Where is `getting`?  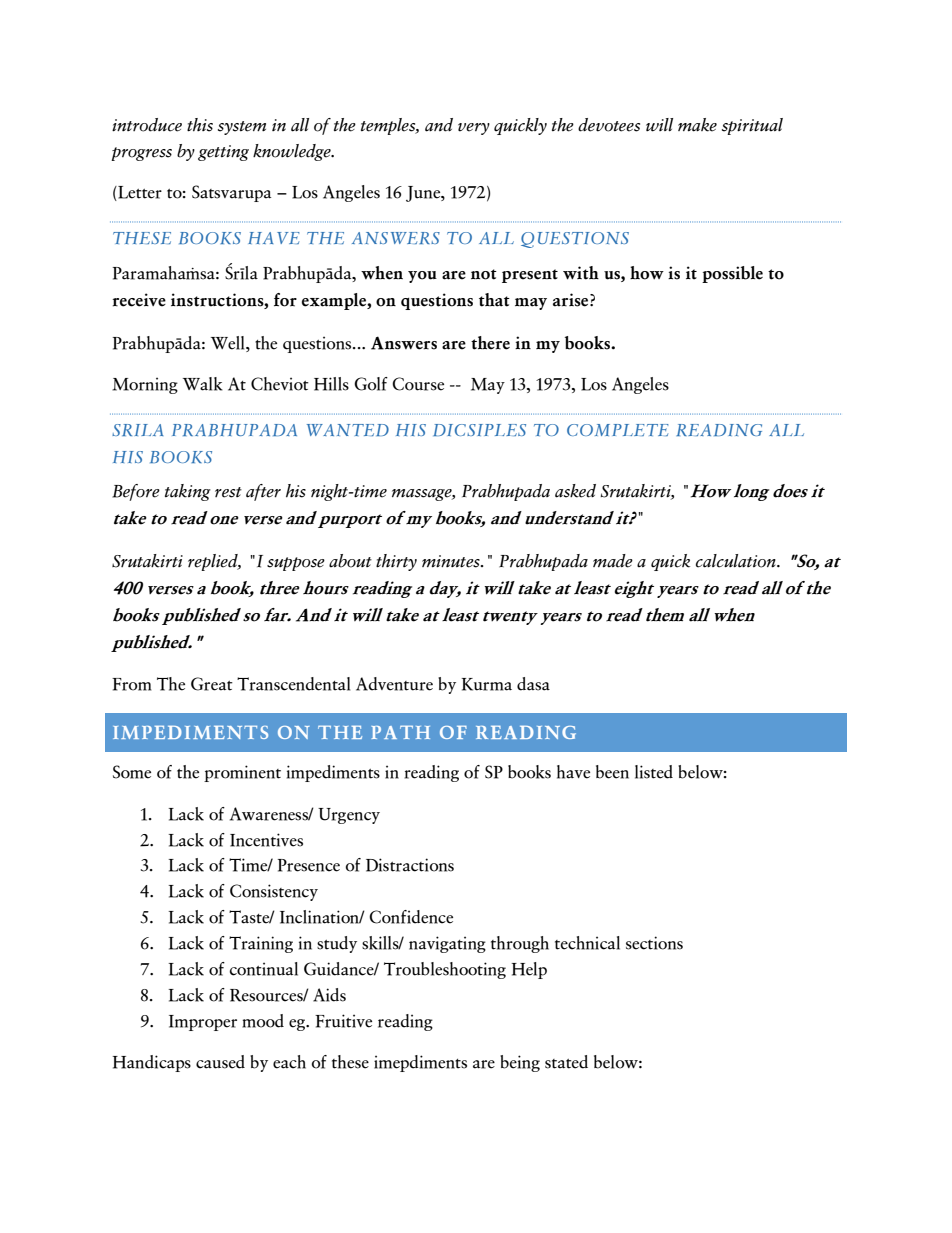
getting is located at coordinates (223, 153).
